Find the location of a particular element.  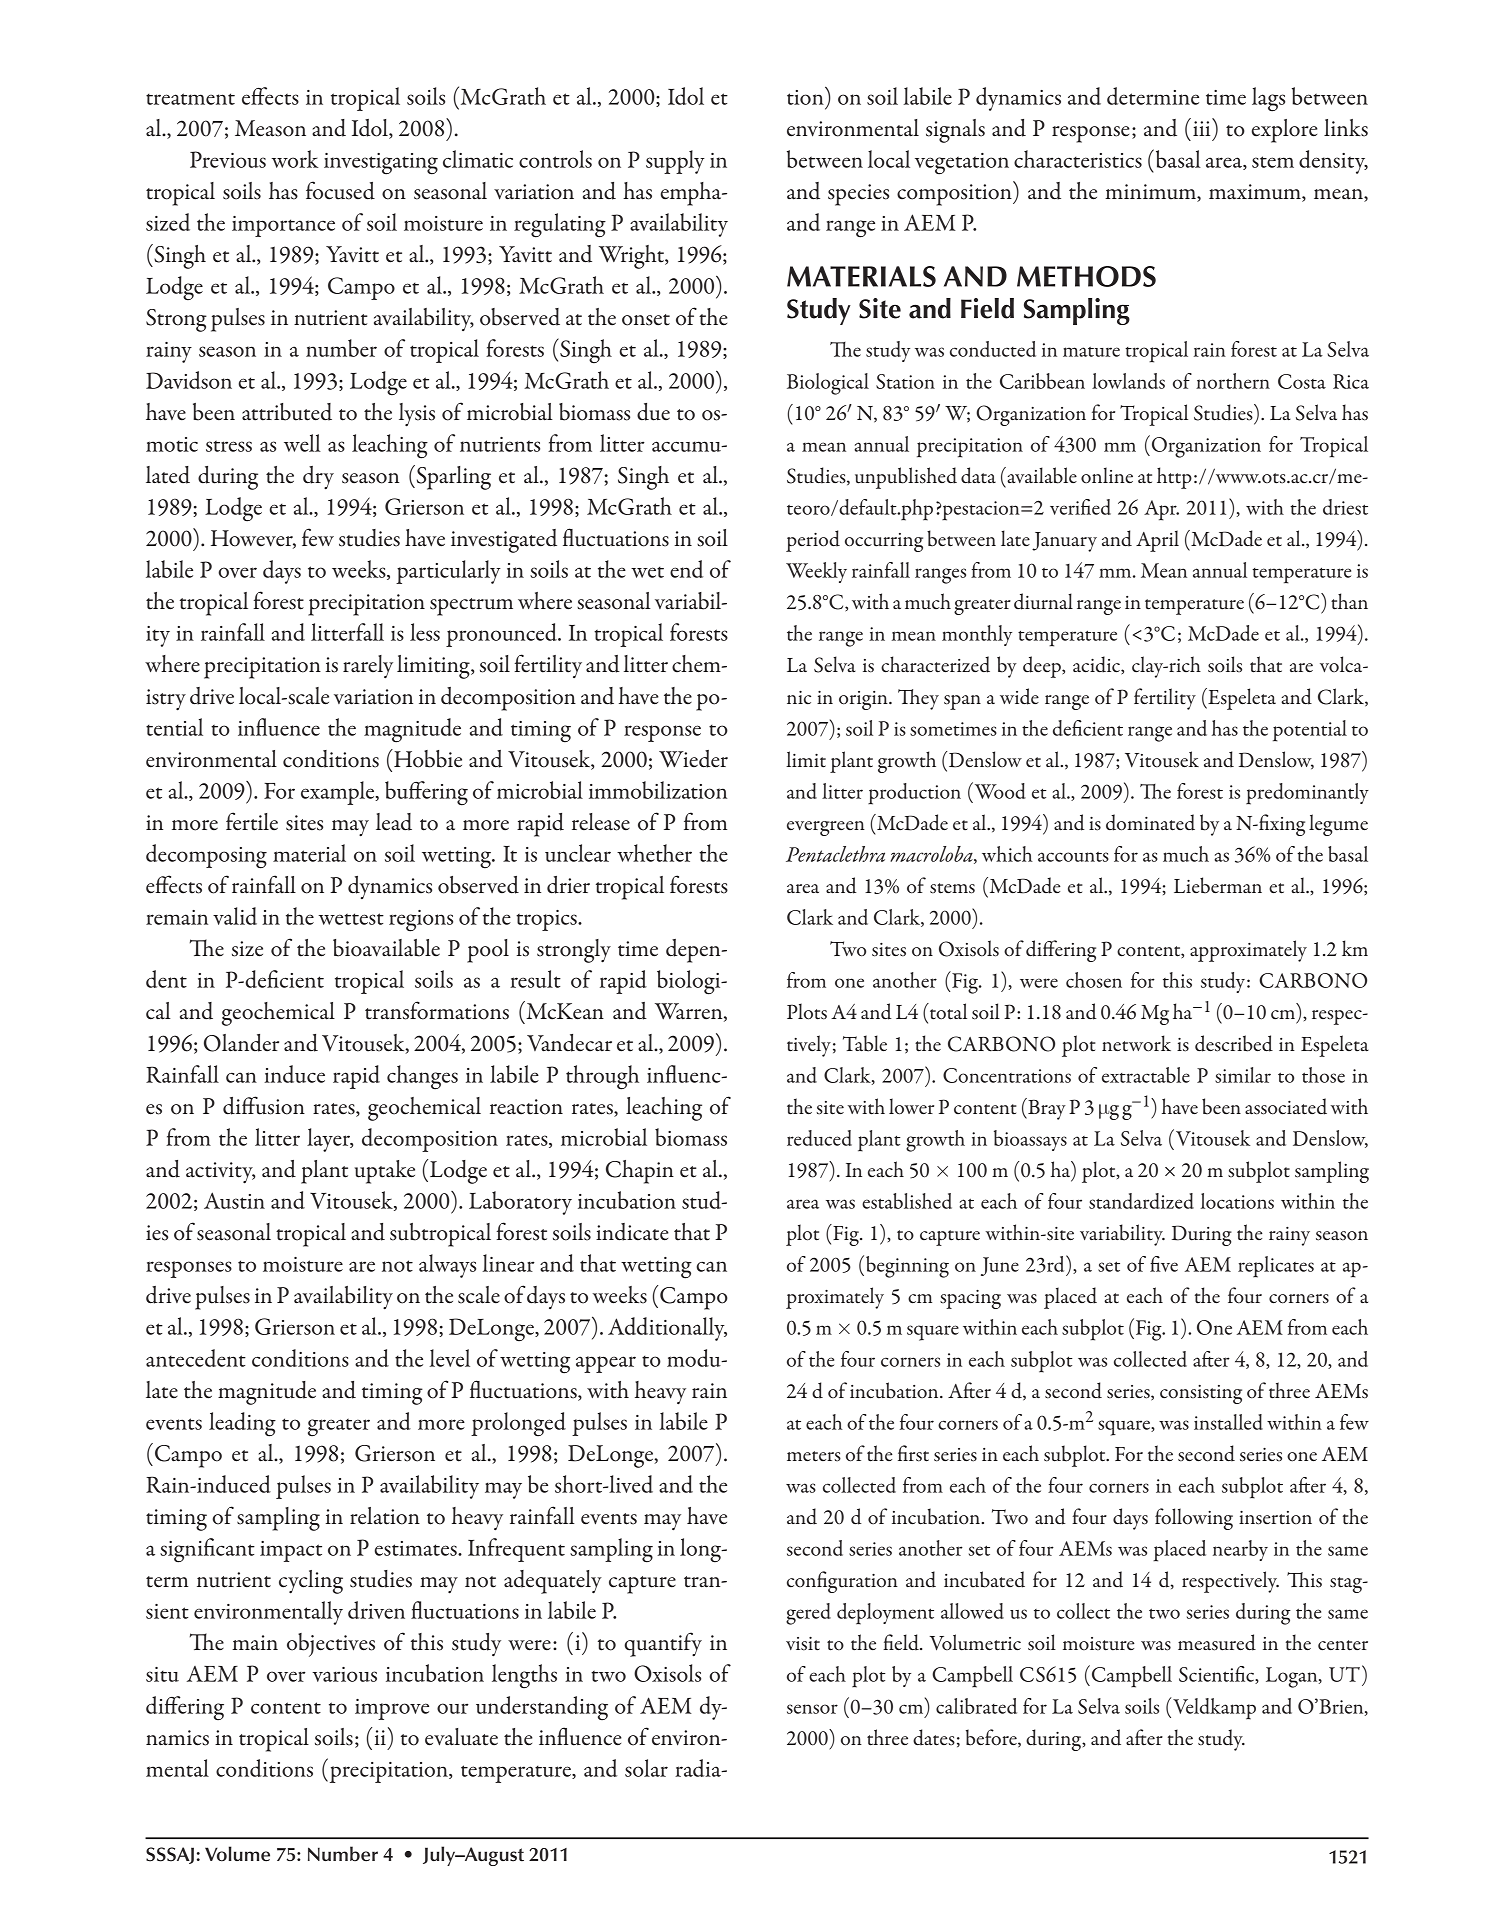

focused is located at coordinates (340, 190).
